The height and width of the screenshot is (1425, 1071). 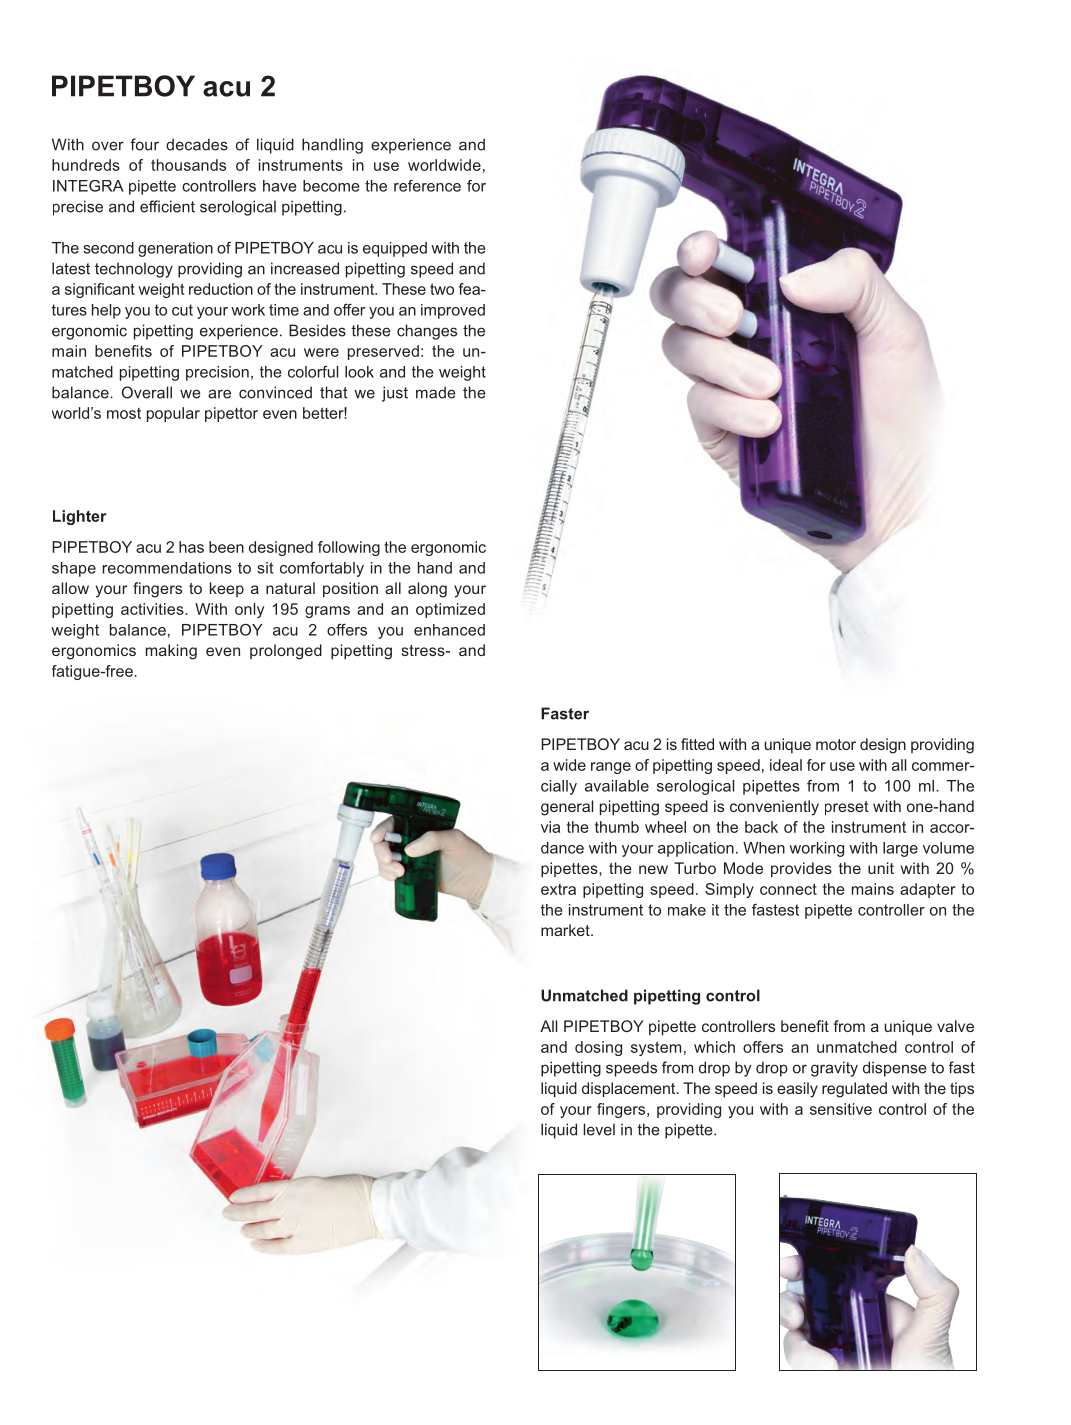 I want to click on regulated, so click(x=854, y=1090).
